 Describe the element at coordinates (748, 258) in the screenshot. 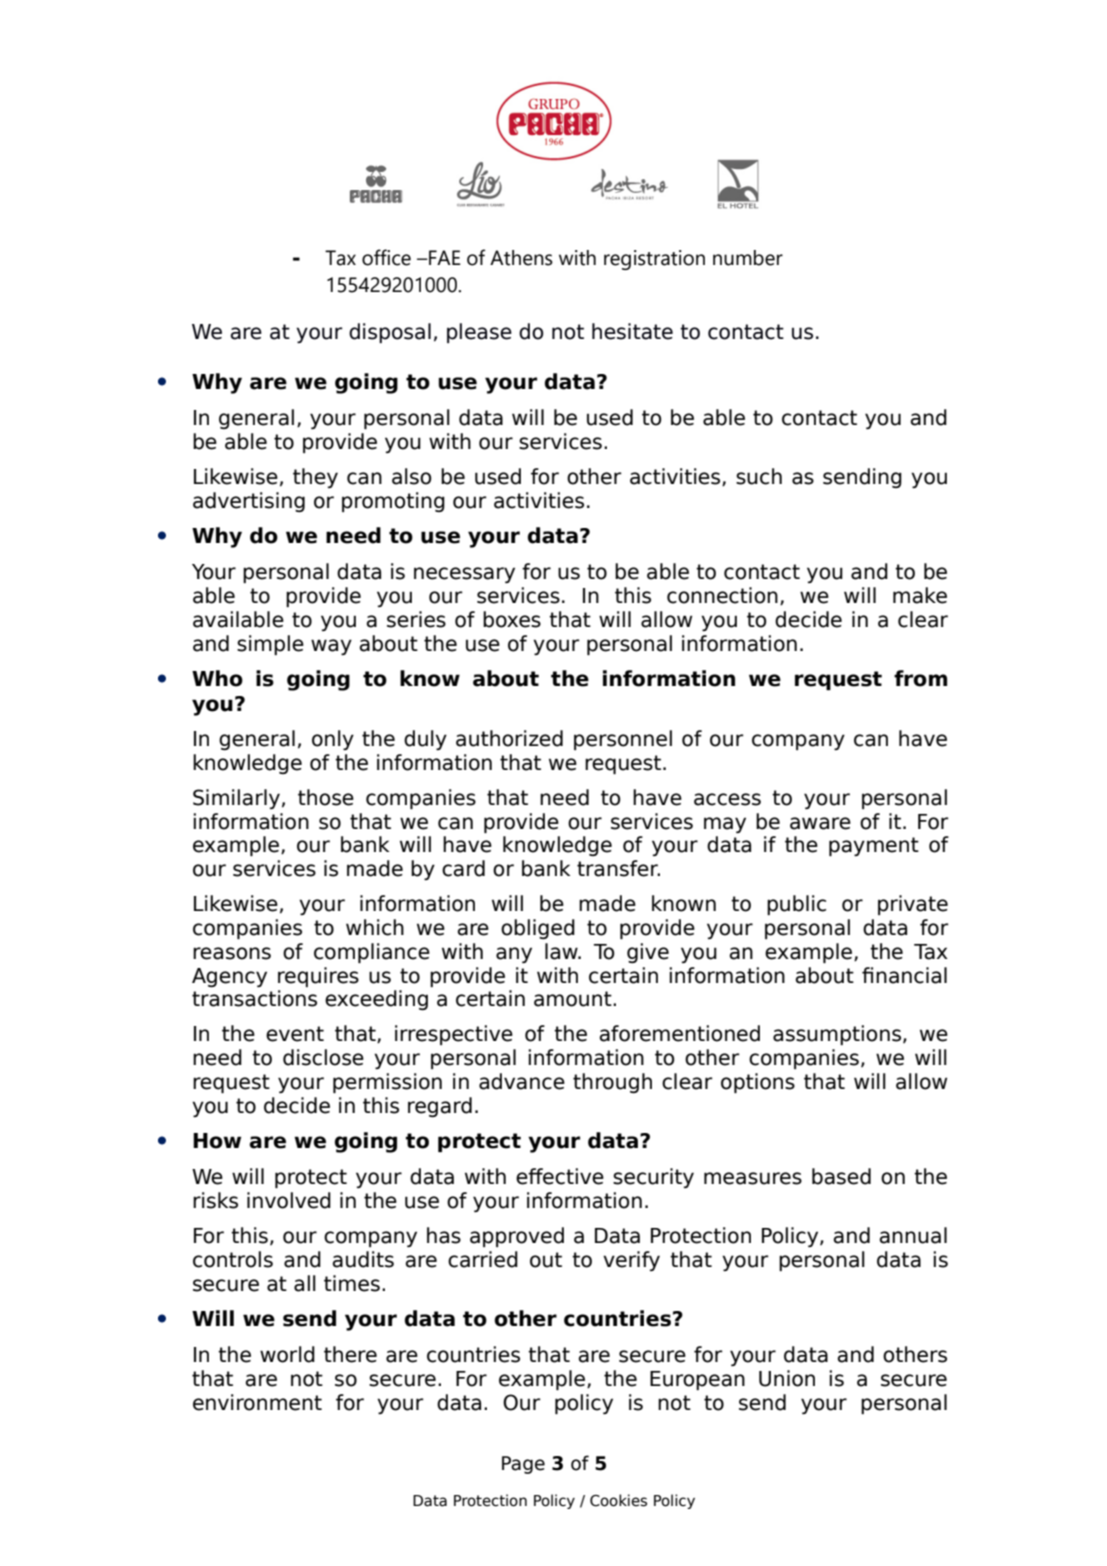

I see `number` at that location.
